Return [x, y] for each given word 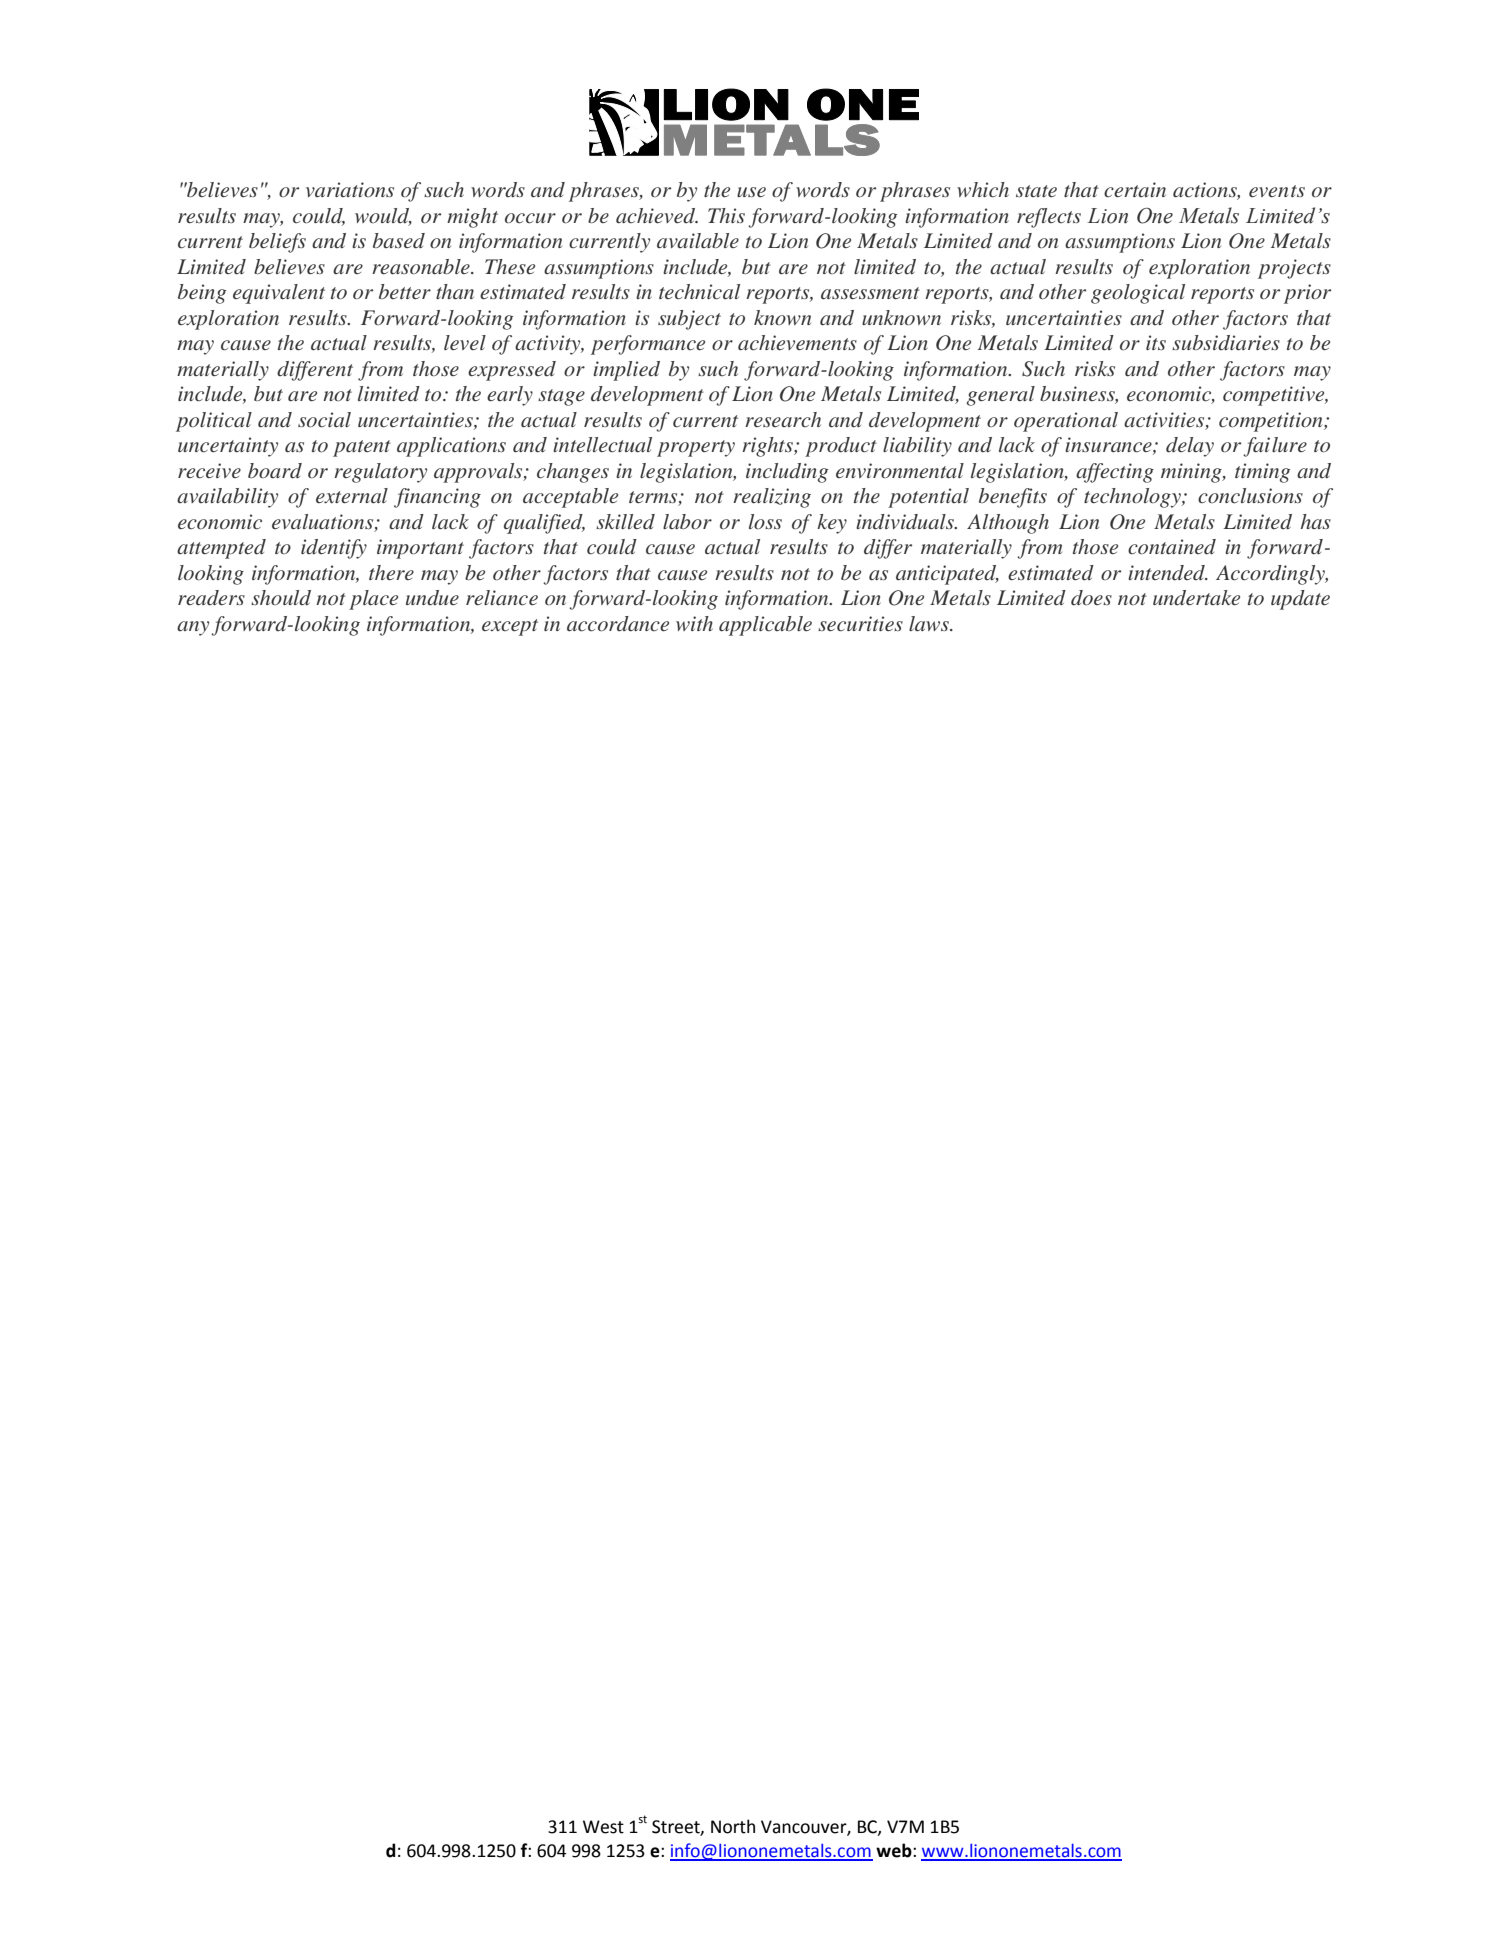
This [726, 215]
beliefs [277, 243]
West [603, 1827]
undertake [1196, 597]
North [733, 1826]
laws [930, 623]
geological [1138, 294]
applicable [765, 626]
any [193, 628]
